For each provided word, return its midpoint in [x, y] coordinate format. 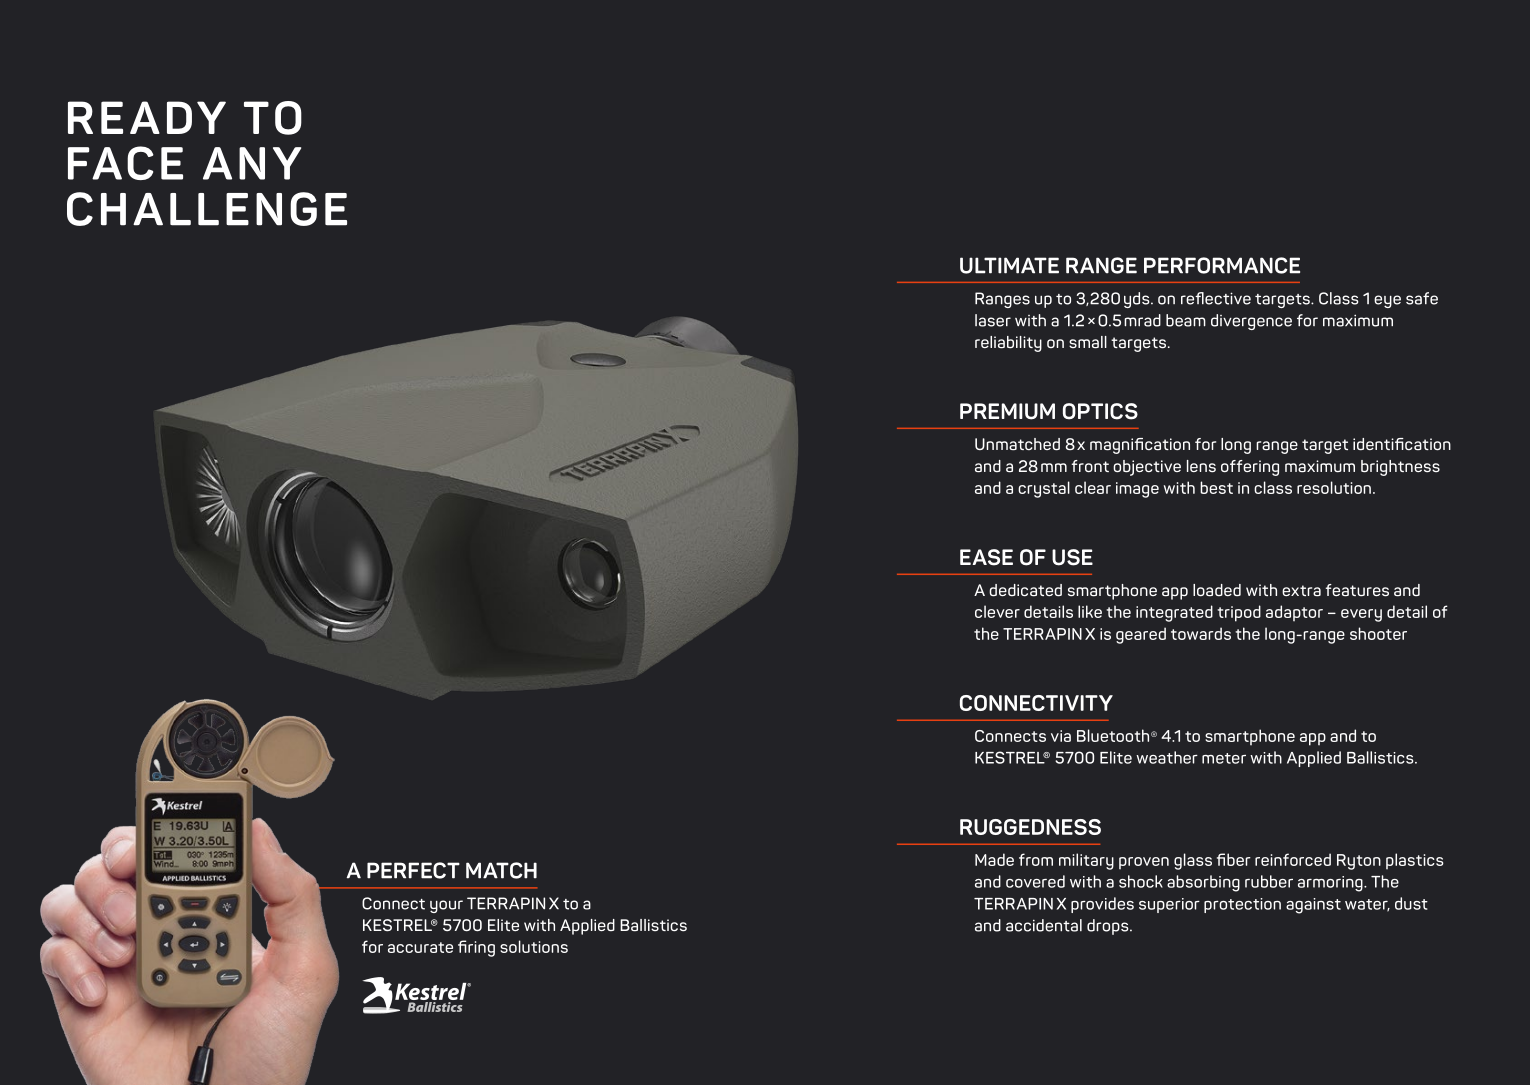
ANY [252, 163]
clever [997, 611]
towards [1201, 633]
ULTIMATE [1009, 265]
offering [1250, 468]
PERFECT [413, 870]
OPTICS [1100, 411]
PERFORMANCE [1222, 265]
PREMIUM [1007, 411]
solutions [534, 946]
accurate [420, 947]
